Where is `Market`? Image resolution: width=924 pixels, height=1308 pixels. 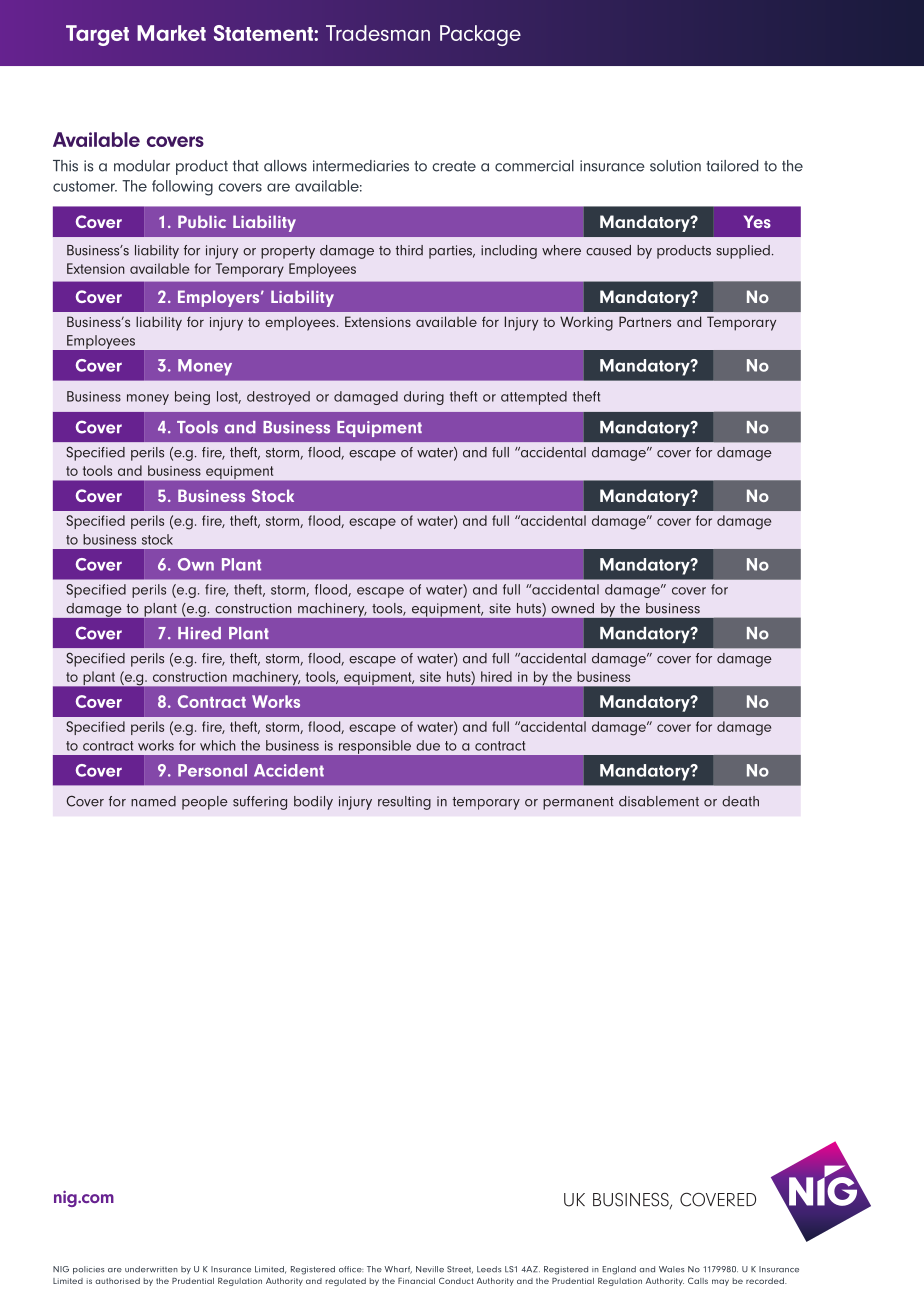
Market is located at coordinates (171, 33).
